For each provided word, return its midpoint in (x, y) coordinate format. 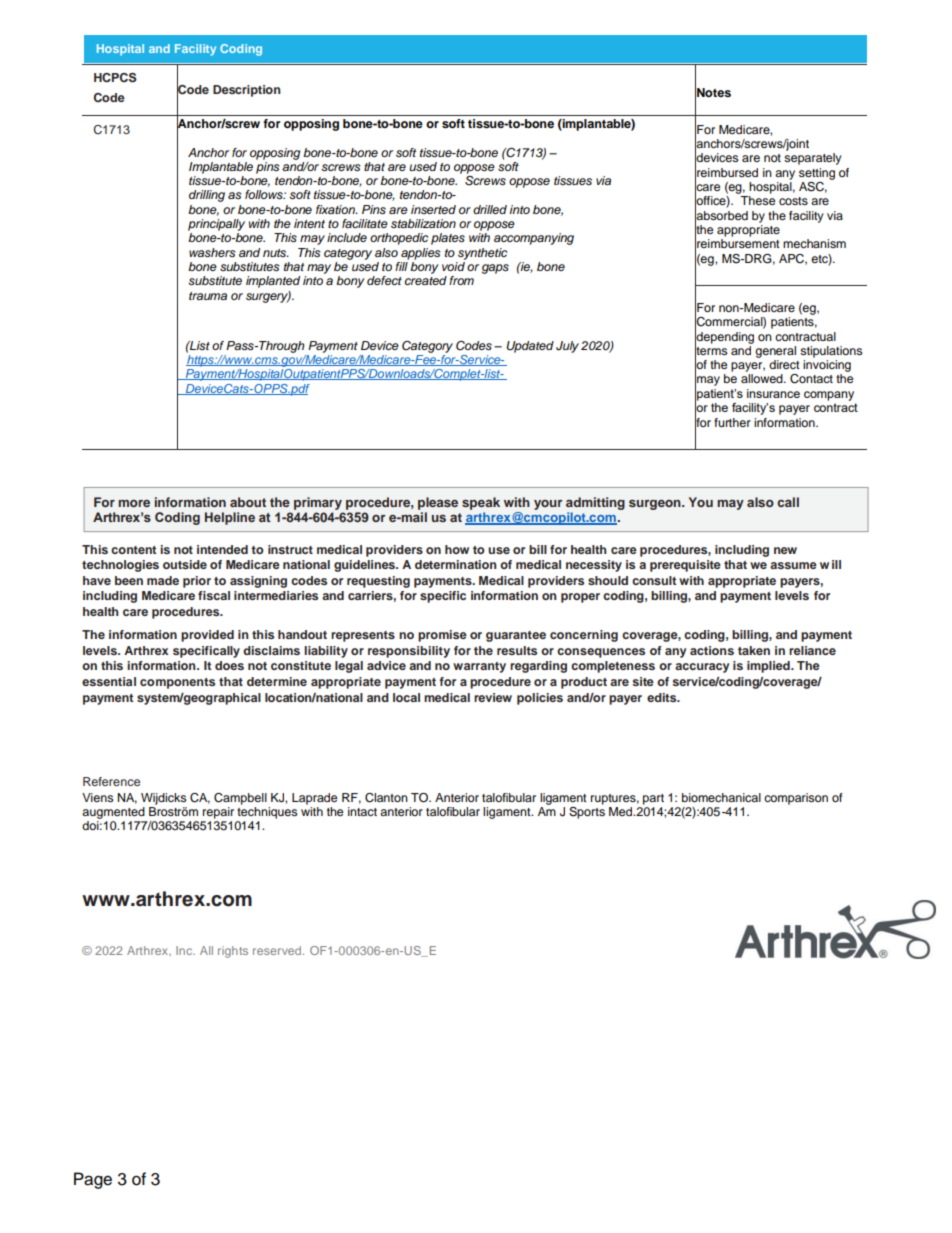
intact (362, 811)
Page (93, 1180)
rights (233, 952)
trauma (208, 296)
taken (754, 650)
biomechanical (721, 797)
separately (813, 159)
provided (207, 636)
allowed (763, 378)
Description (247, 91)
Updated (530, 347)
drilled (490, 209)
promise (442, 636)
